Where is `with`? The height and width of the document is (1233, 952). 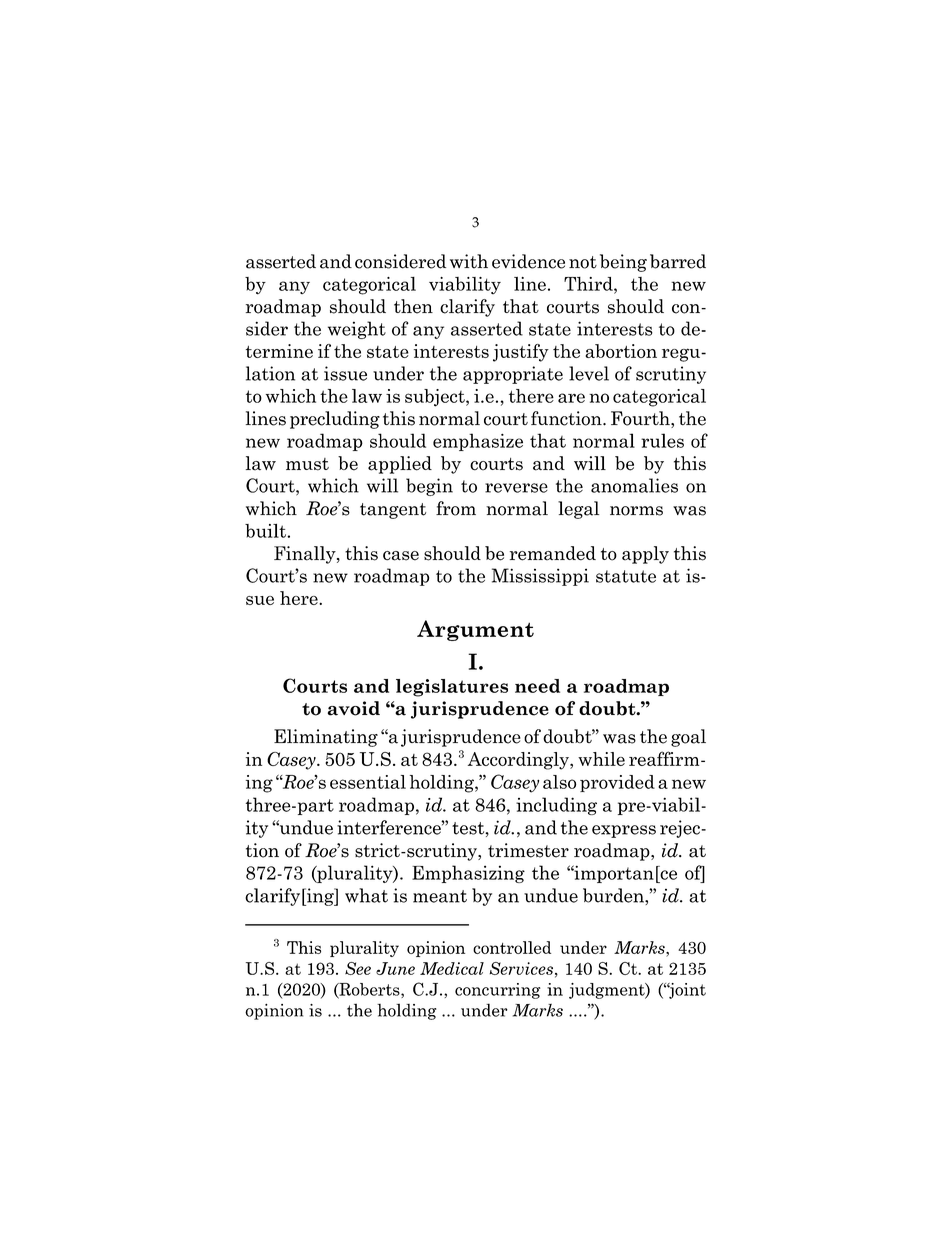
with is located at coordinates (469, 261).
